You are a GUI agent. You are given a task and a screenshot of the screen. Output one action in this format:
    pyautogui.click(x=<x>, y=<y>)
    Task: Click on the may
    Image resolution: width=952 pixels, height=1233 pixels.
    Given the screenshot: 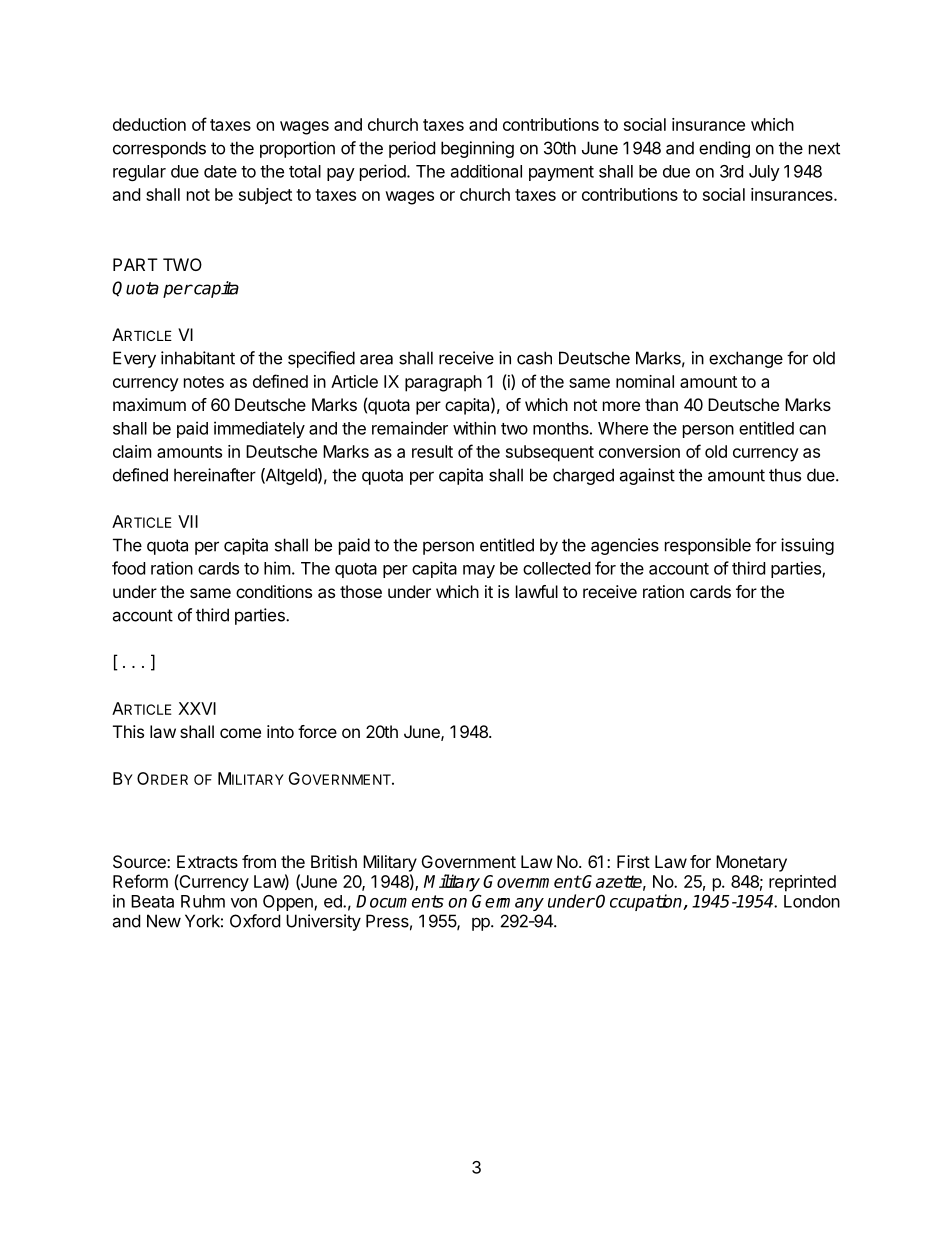 What is the action you would take?
    pyautogui.click(x=479, y=571)
